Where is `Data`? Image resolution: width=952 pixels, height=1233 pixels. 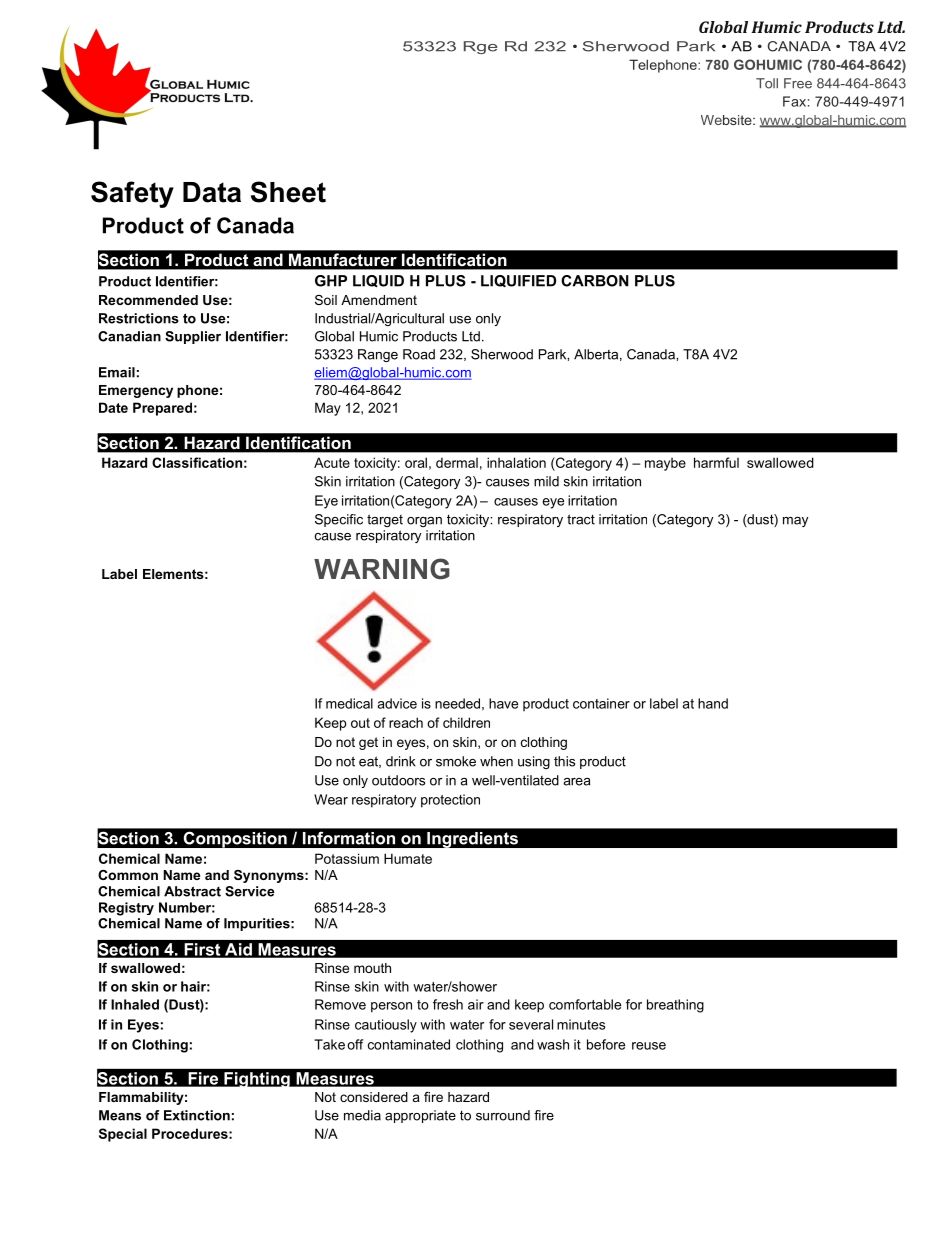
Data is located at coordinates (212, 192).
